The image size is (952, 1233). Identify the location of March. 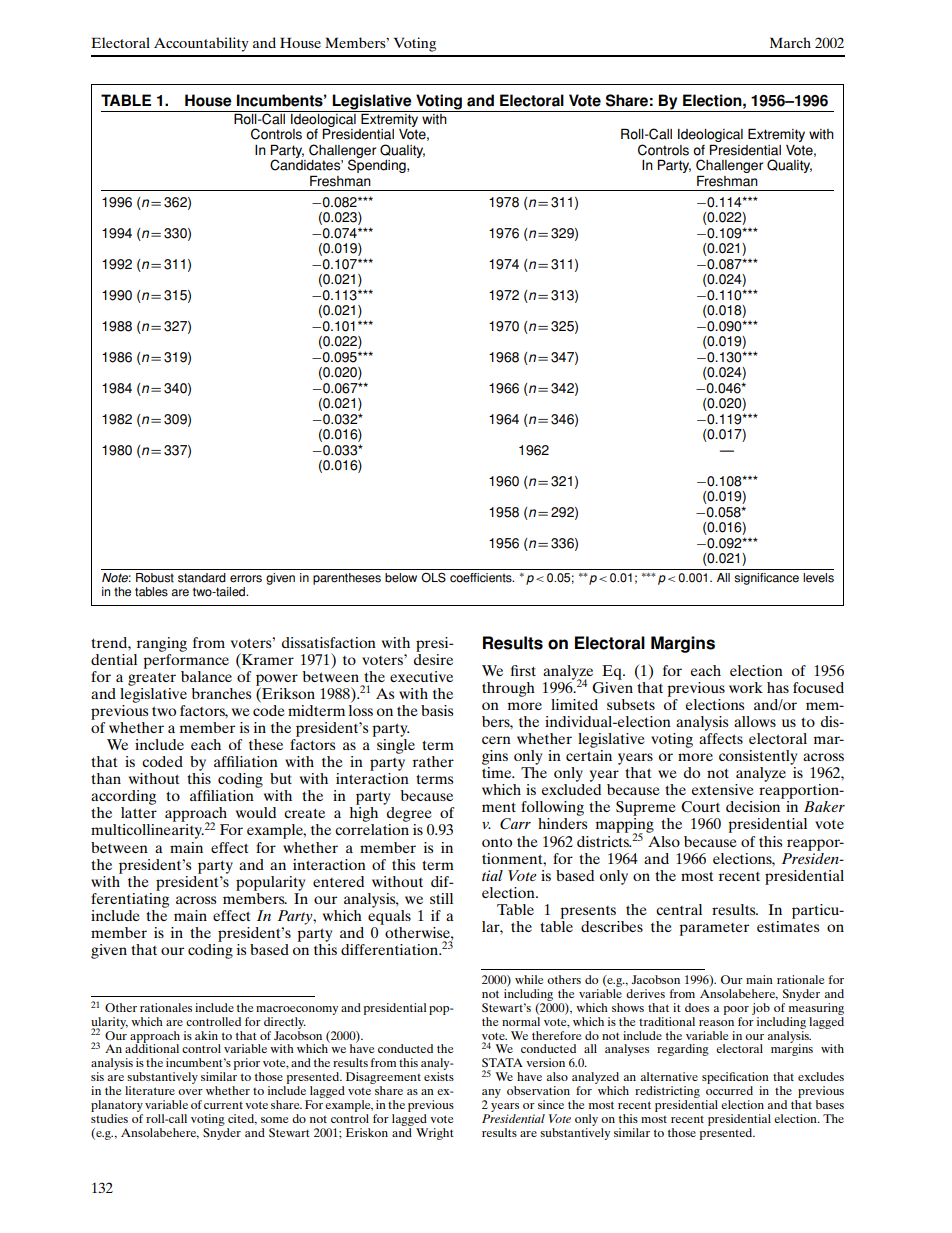
(790, 42).
